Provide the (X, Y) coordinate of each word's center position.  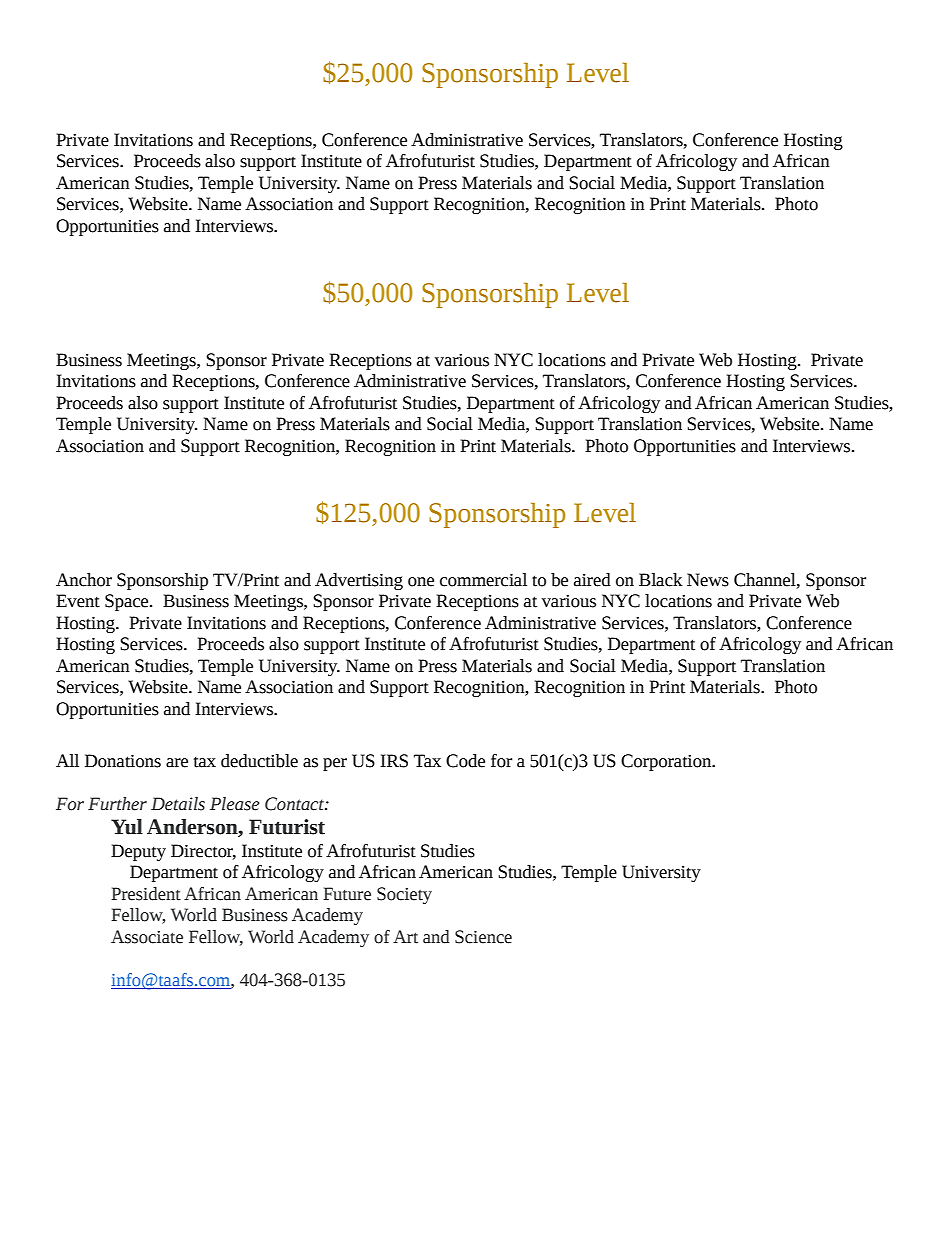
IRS (394, 761)
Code (465, 761)
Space (128, 602)
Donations (123, 761)
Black (660, 580)
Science (483, 937)
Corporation (667, 762)
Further (117, 804)
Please (235, 804)
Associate (147, 937)
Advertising (359, 581)
